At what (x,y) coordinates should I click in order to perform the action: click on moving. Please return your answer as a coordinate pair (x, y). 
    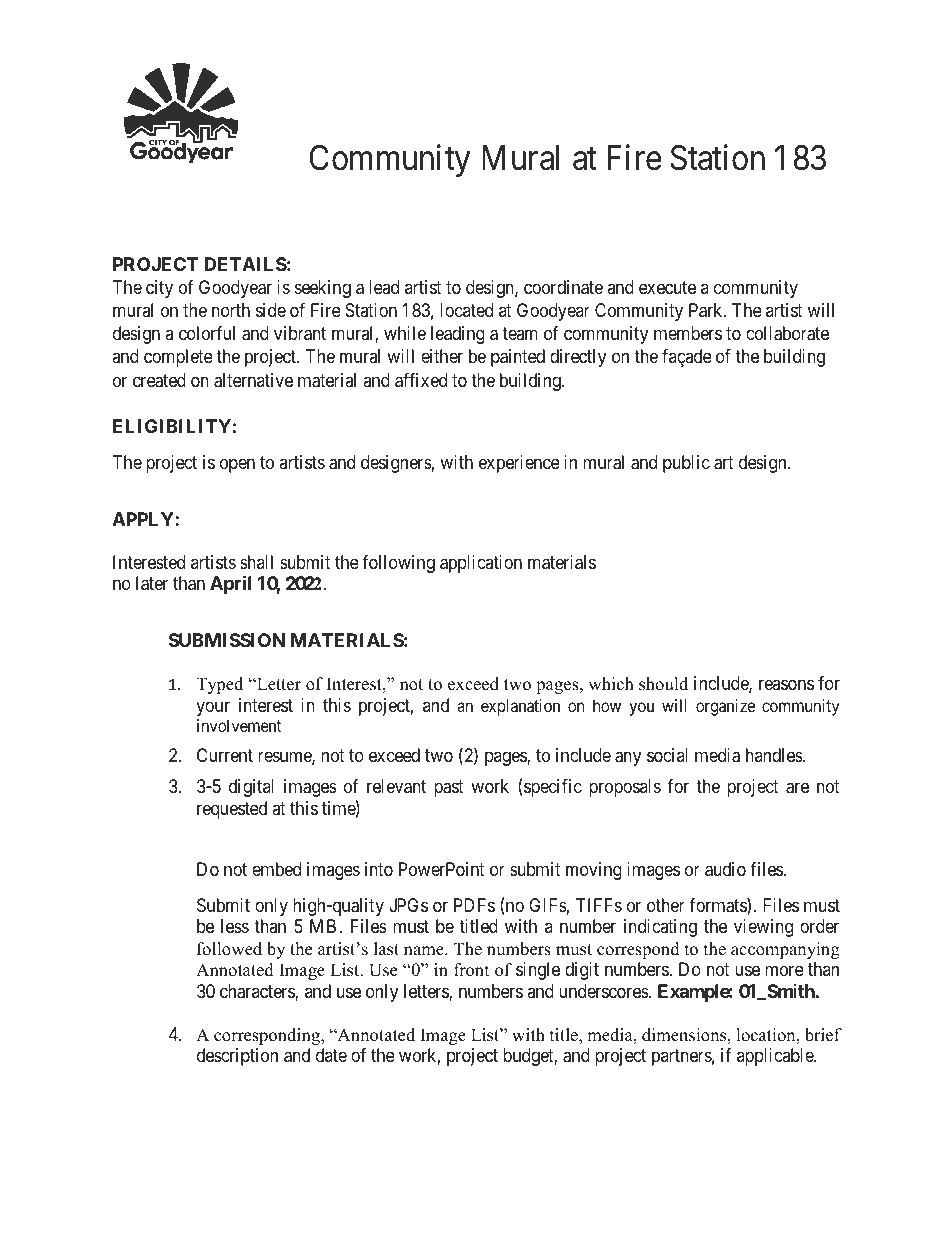
    Looking at the image, I should click on (594, 871).
